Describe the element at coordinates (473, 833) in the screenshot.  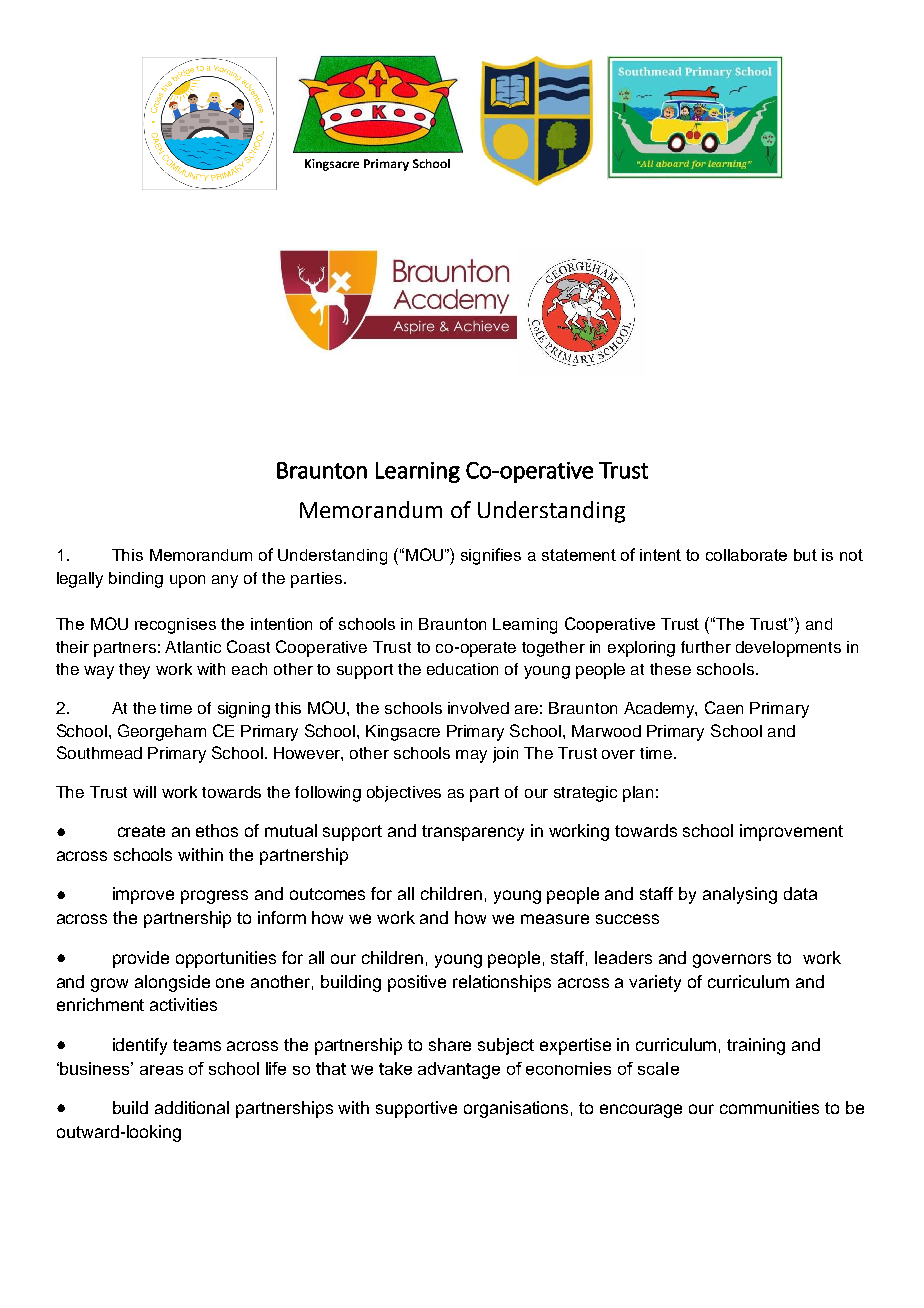
I see `transparency` at that location.
